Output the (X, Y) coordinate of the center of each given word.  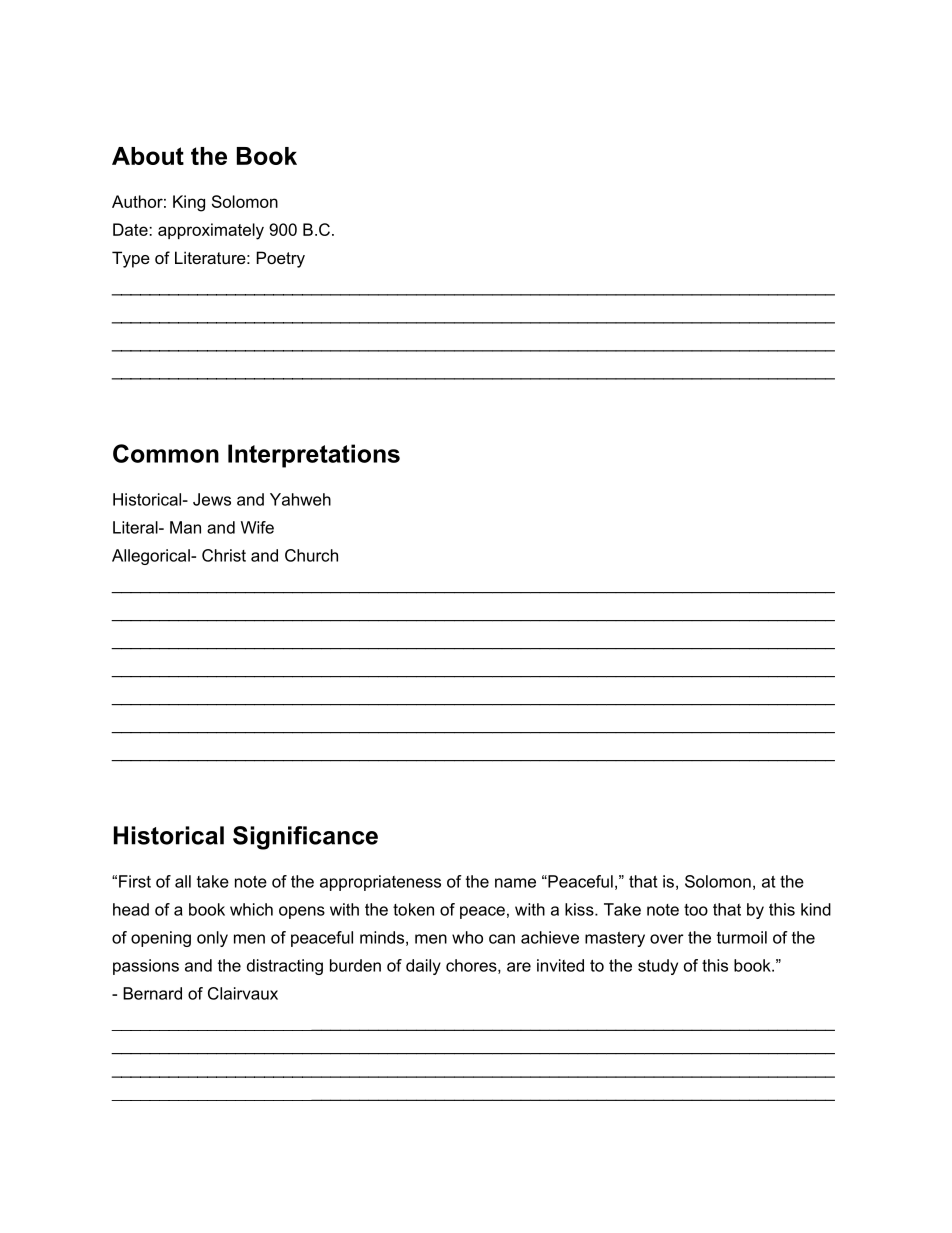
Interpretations (314, 456)
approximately (211, 231)
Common (166, 453)
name (515, 883)
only (212, 939)
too (696, 910)
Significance (305, 838)
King (189, 203)
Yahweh (300, 499)
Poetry (281, 259)
